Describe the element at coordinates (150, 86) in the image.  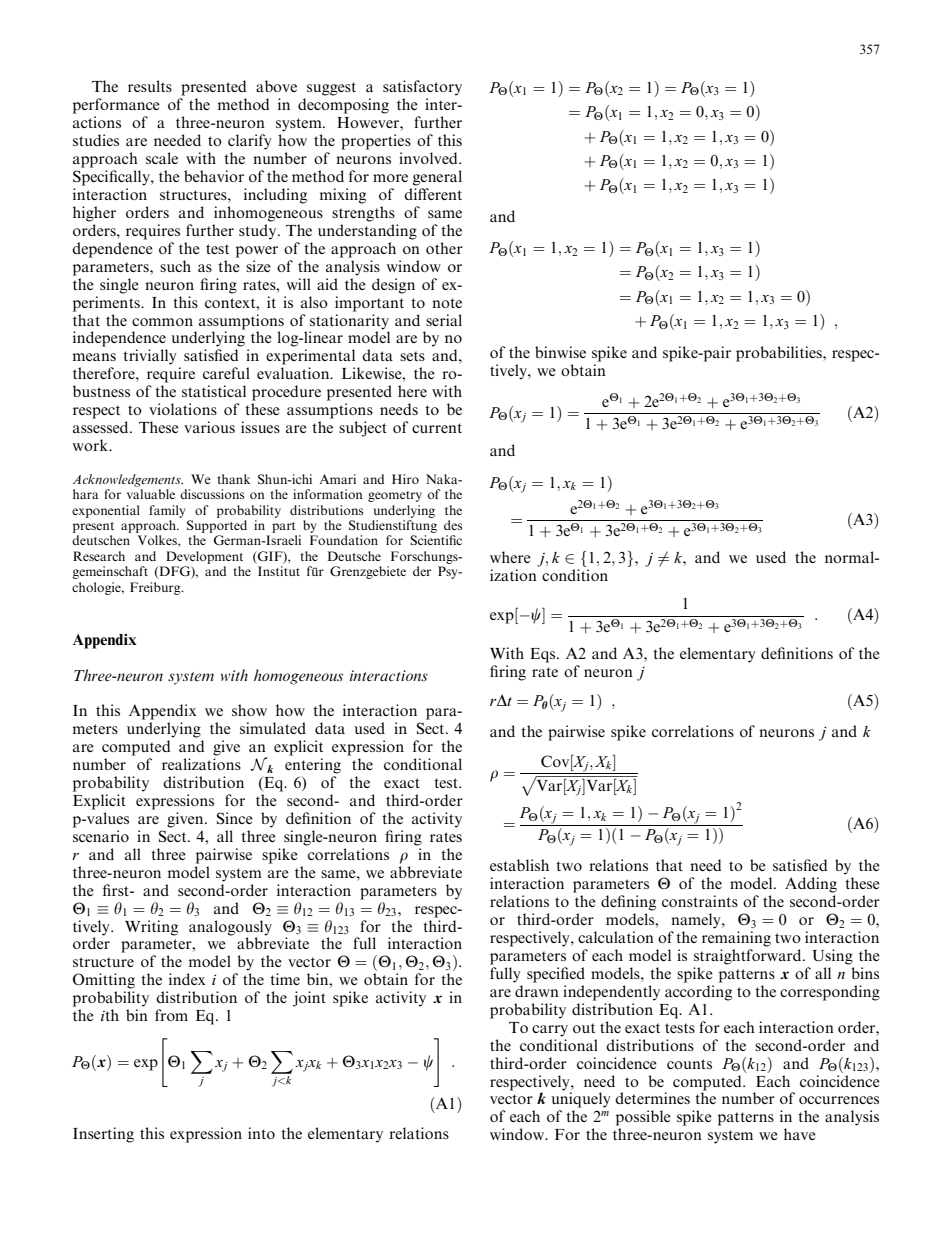
I see `results` at that location.
